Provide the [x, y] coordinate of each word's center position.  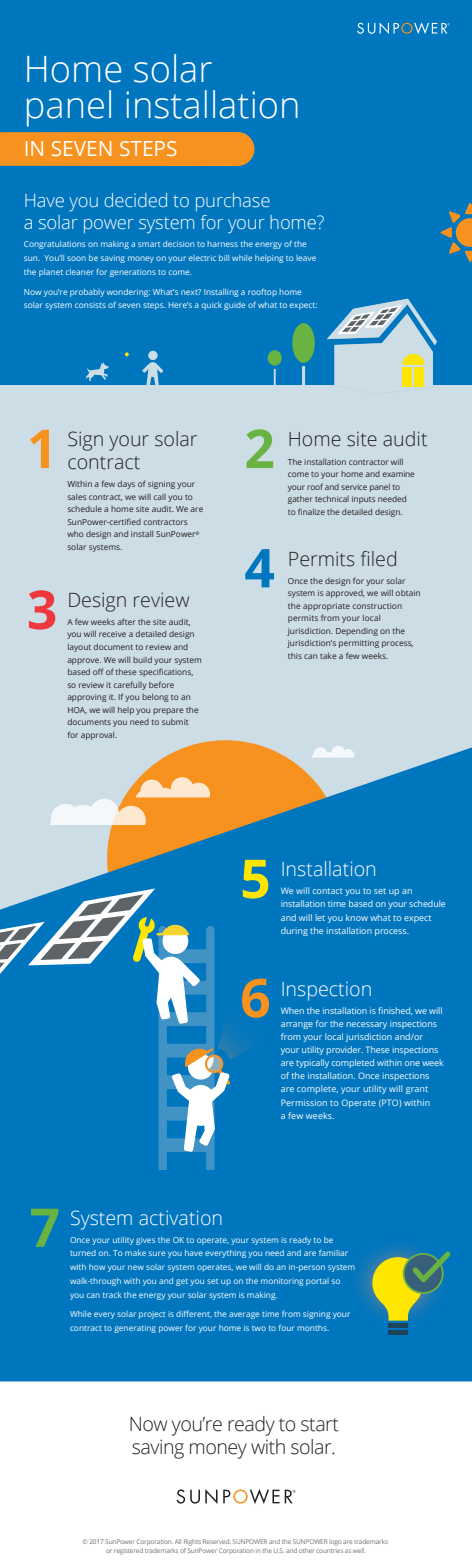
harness [222, 244]
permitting [359, 644]
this [295, 656]
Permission [304, 1102]
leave [306, 258]
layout [79, 648]
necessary [367, 1025]
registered [128, 1551]
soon [76, 258]
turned [83, 1253]
